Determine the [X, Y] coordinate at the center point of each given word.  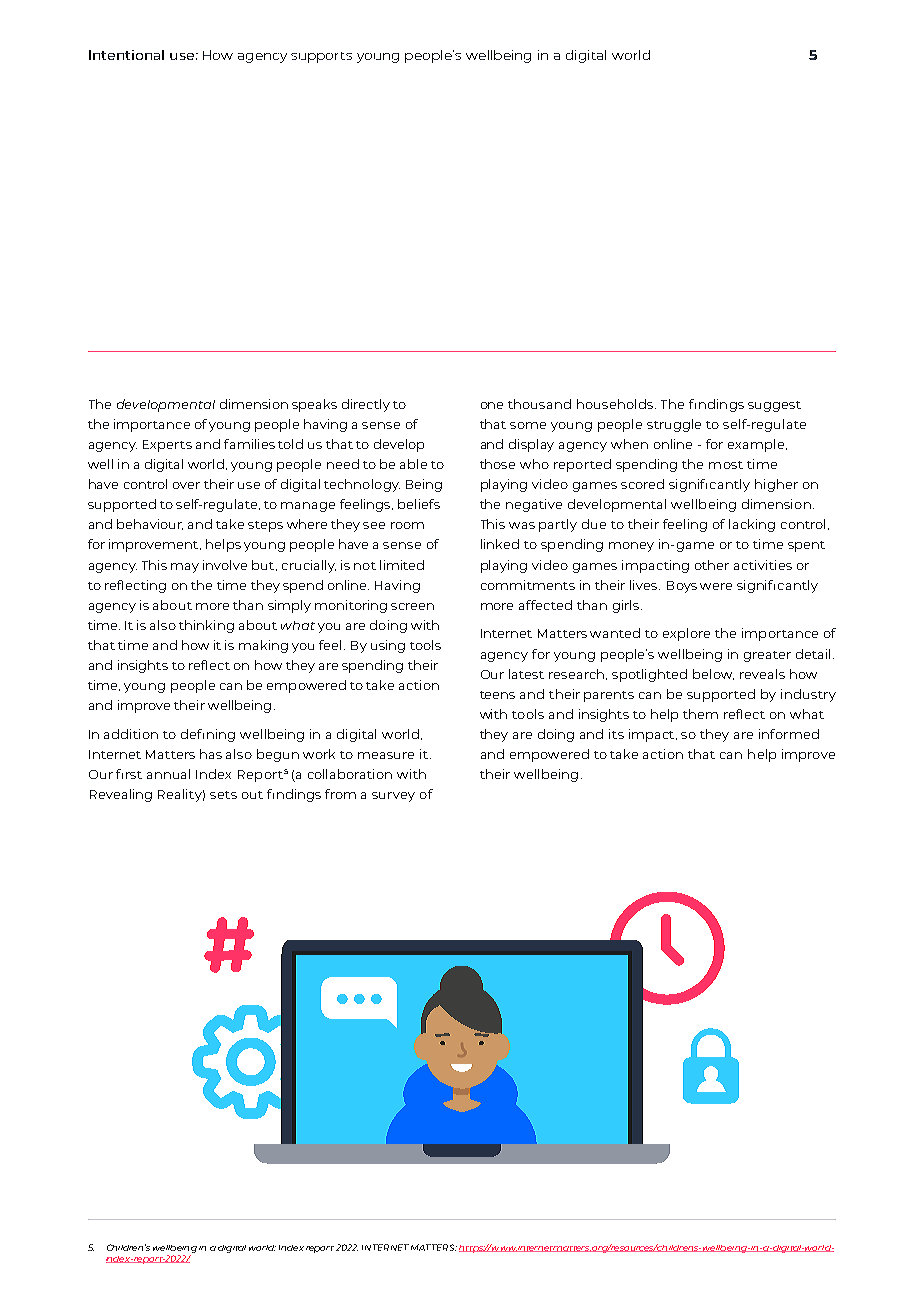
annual [168, 774]
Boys [682, 587]
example [757, 445]
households [616, 404]
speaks [314, 405]
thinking [206, 626]
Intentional [126, 55]
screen [412, 606]
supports [321, 57]
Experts [167, 446]
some [528, 425]
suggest [774, 406]
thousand [539, 404]
